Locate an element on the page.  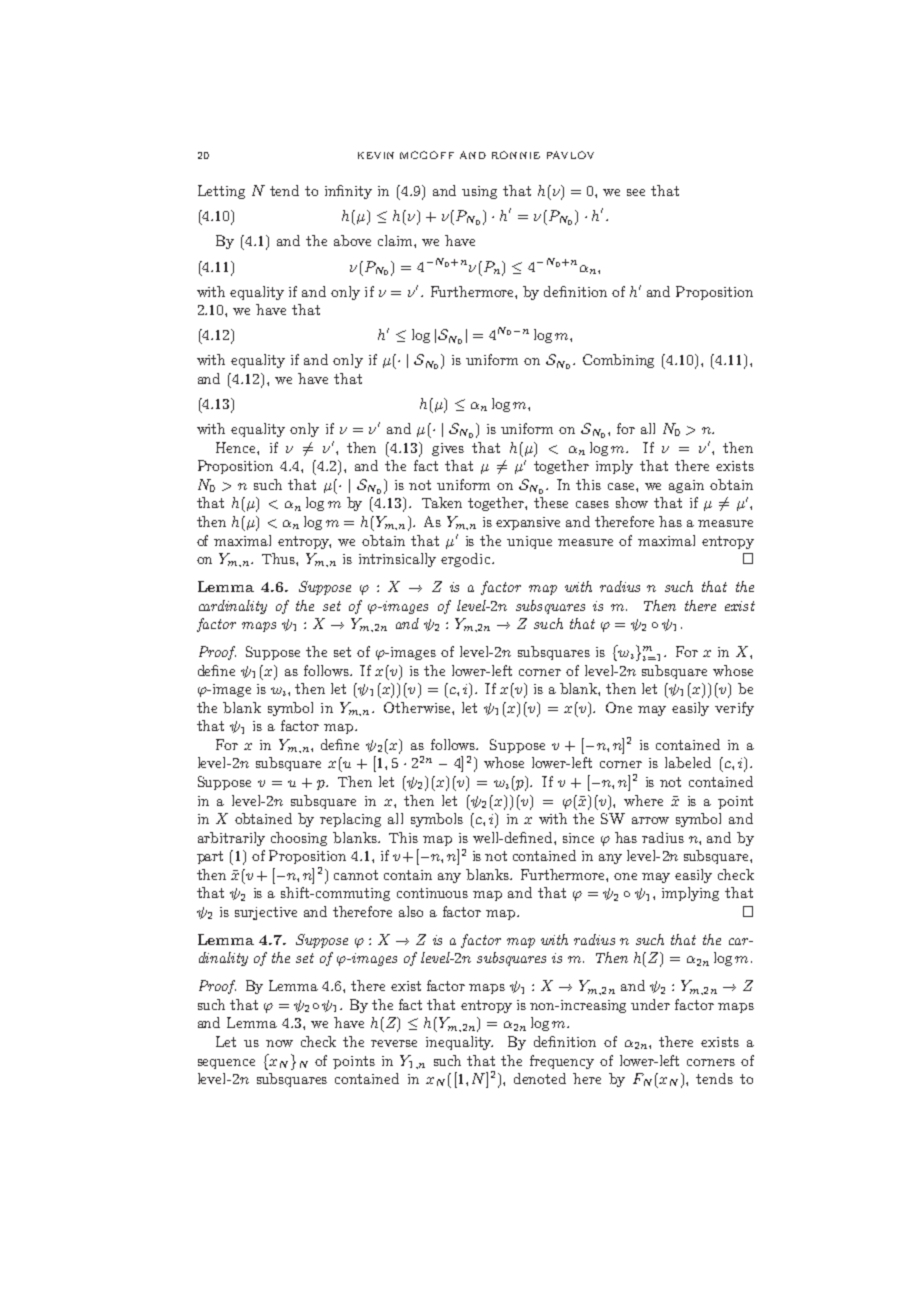
verify is located at coordinates (734, 709).
